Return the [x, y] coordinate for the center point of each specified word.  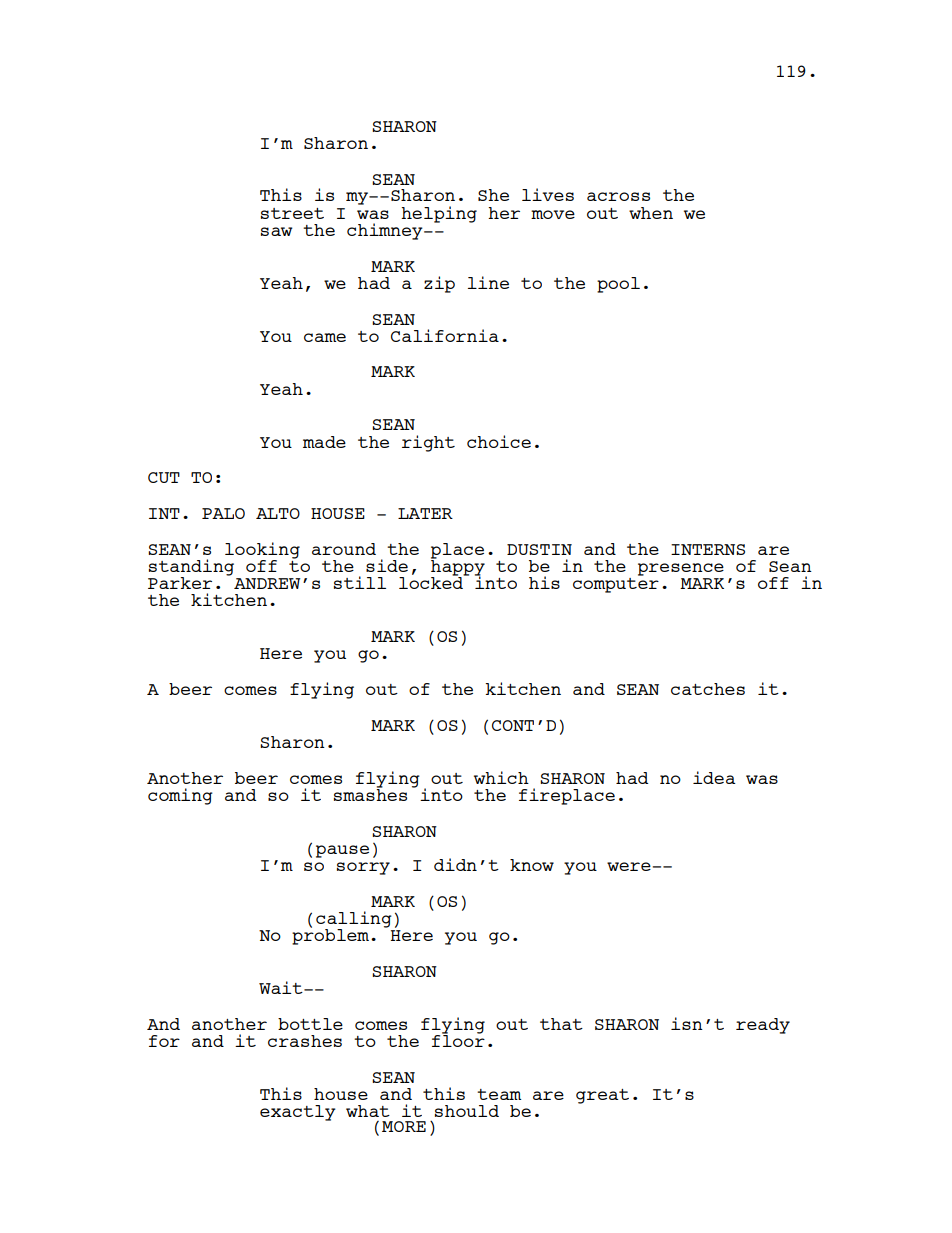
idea [714, 777]
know [532, 865]
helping [439, 214]
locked [432, 582]
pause [342, 851]
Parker [180, 583]
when [651, 213]
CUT [164, 477]
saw [276, 231]
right [428, 443]
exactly [298, 1113]
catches [708, 689]
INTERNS [708, 549]
